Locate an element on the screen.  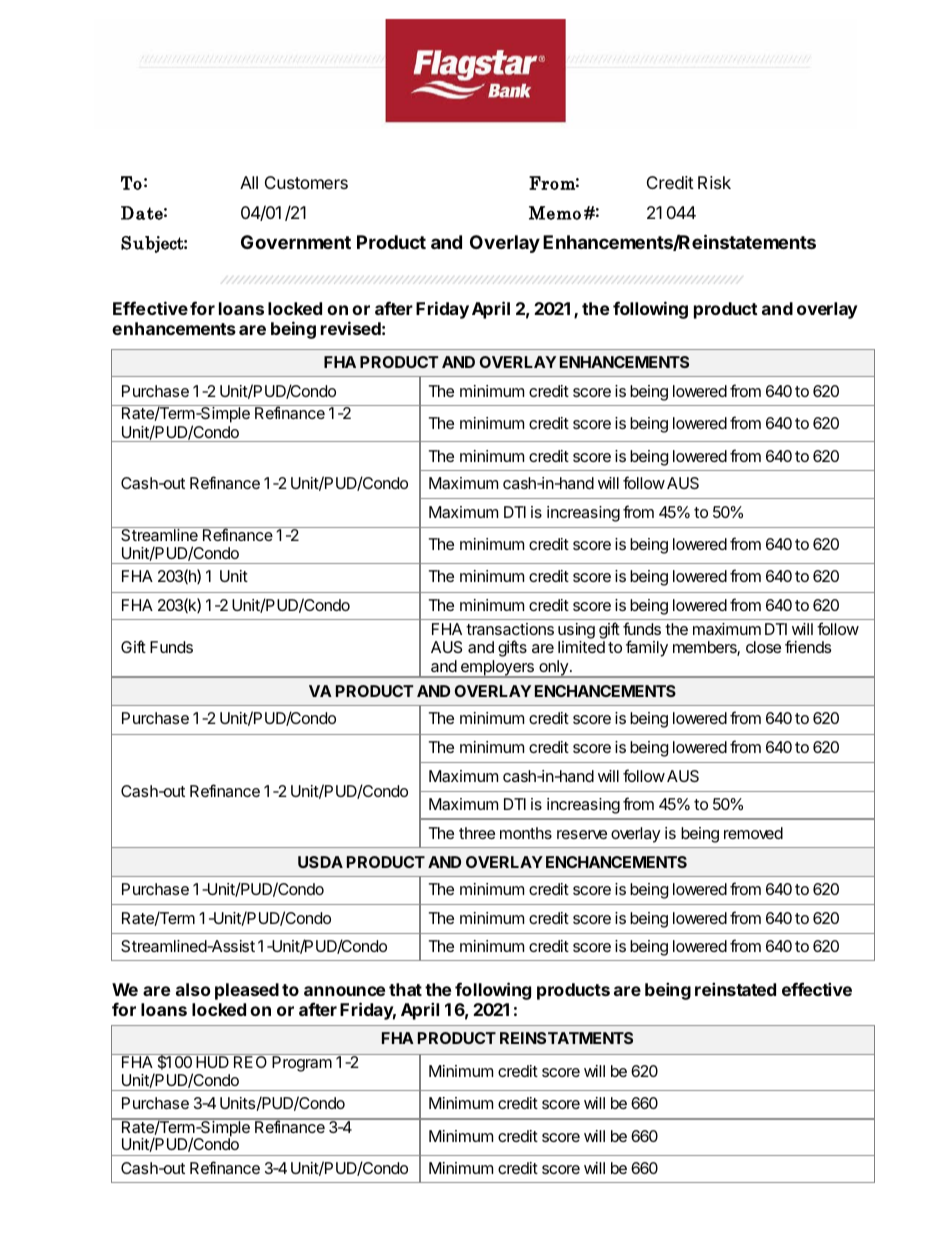
All is located at coordinates (249, 182).
